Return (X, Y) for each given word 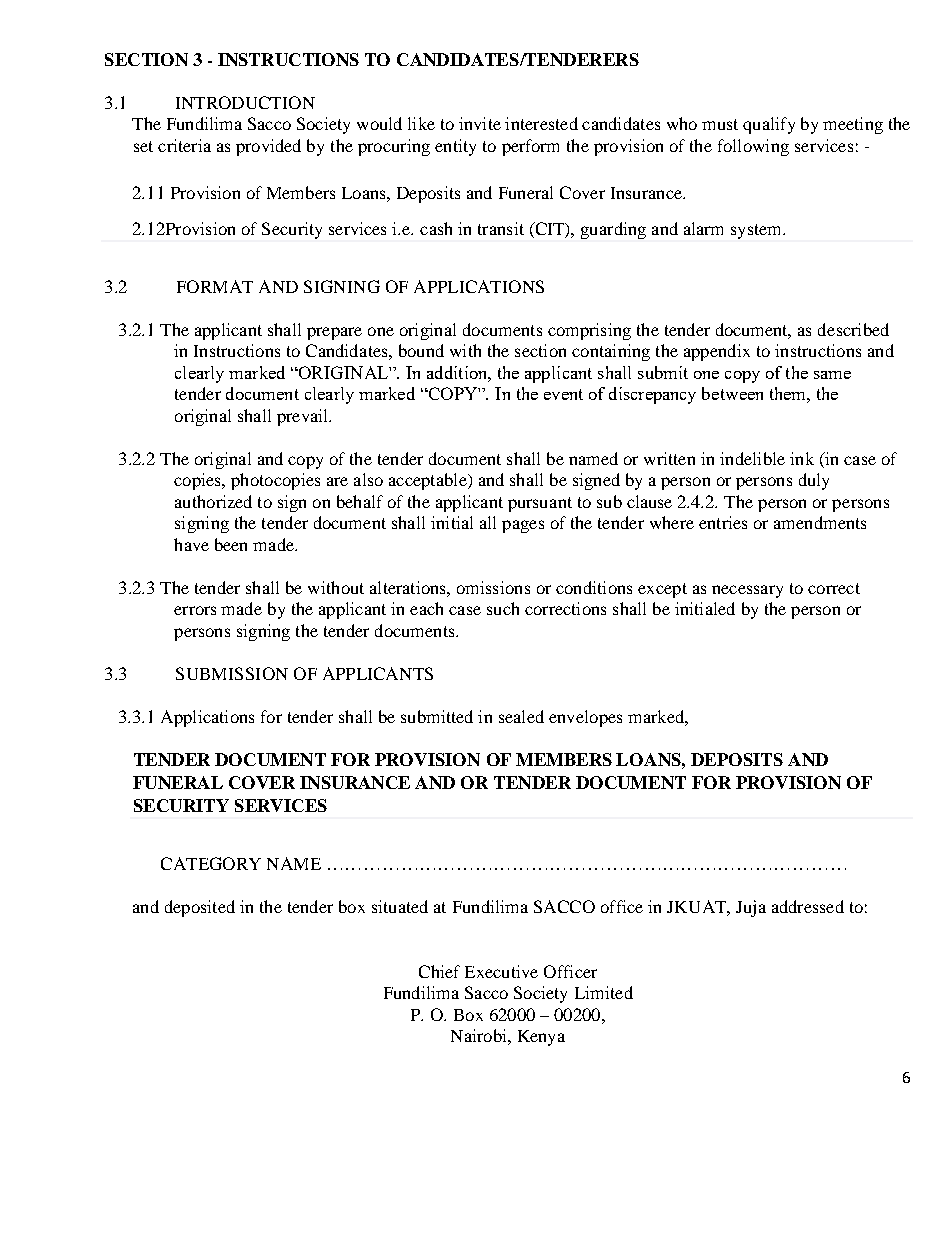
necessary (747, 591)
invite (480, 123)
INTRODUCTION (245, 102)
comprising (589, 331)
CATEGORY (211, 863)
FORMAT (215, 286)
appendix (717, 352)
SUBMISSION (232, 673)
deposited (200, 908)
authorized (213, 501)
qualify (769, 125)
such (503, 608)
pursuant (540, 504)
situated (400, 906)
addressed (808, 906)
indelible (752, 458)
